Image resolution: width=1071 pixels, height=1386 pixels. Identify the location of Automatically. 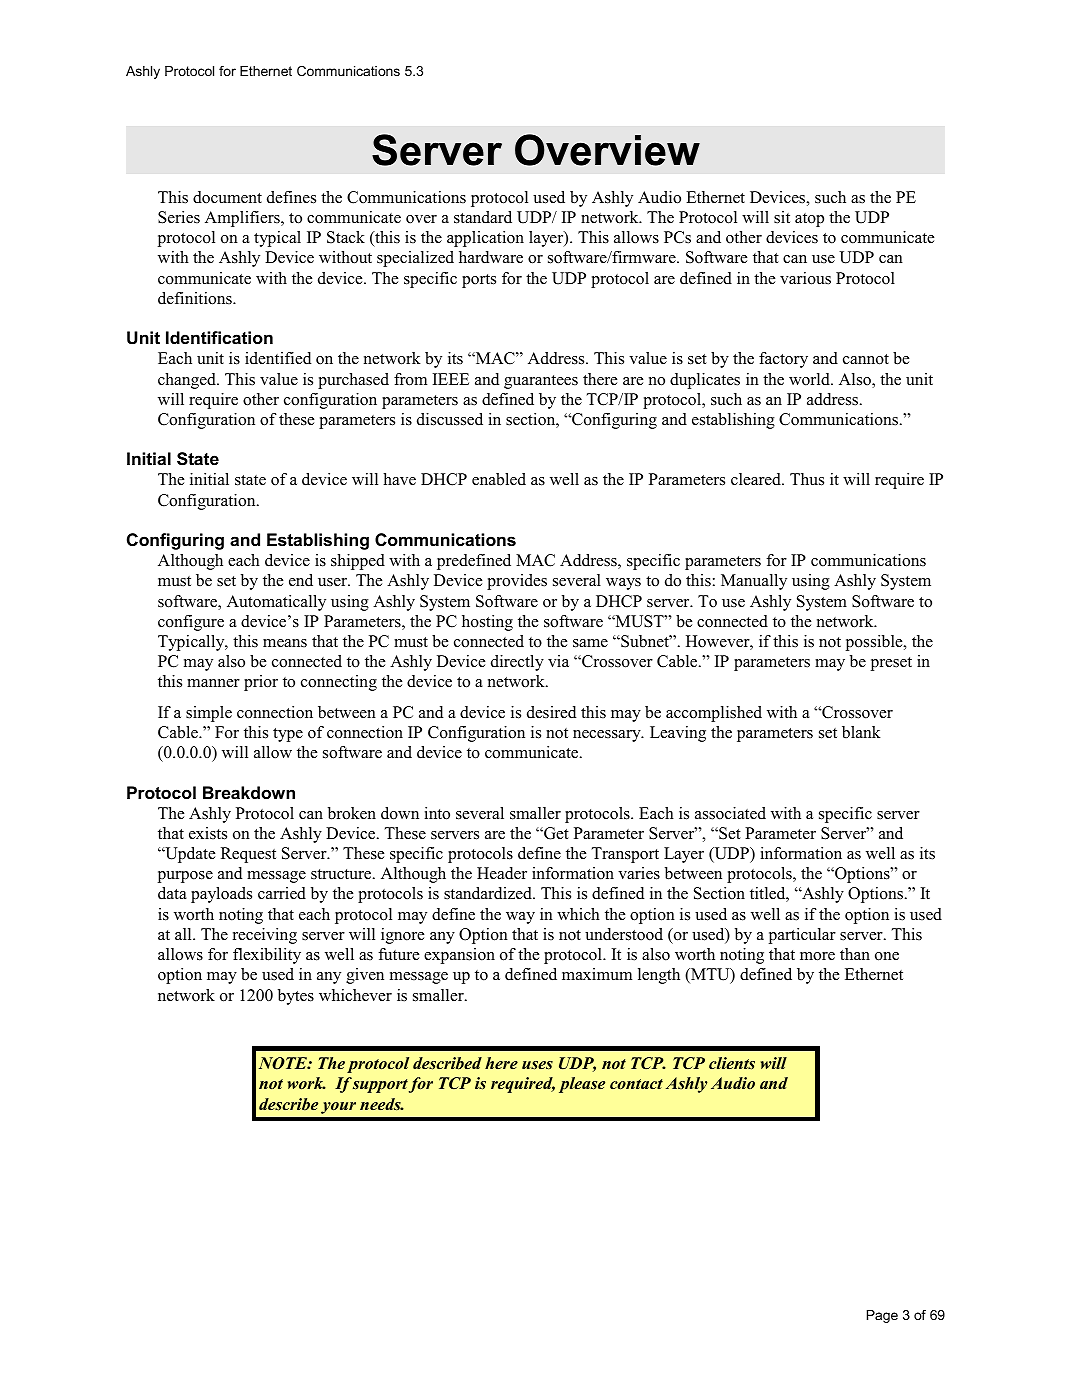
(276, 603).
